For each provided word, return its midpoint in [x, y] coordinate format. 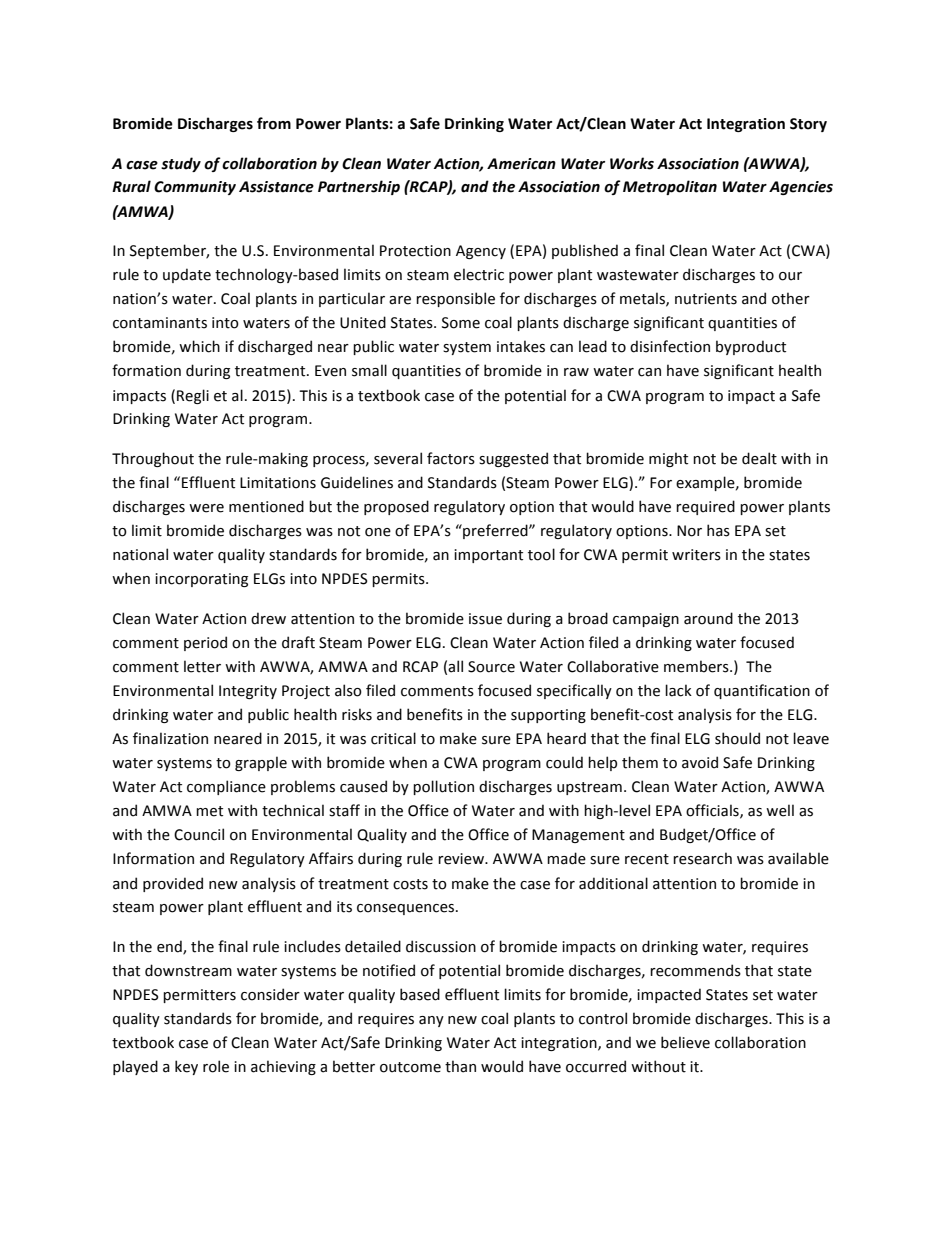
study [181, 164]
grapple [261, 763]
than [460, 1066]
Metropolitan [670, 187]
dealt [759, 458]
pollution [443, 787]
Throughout [153, 459]
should [737, 738]
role [216, 1066]
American [521, 164]
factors [451, 458]
